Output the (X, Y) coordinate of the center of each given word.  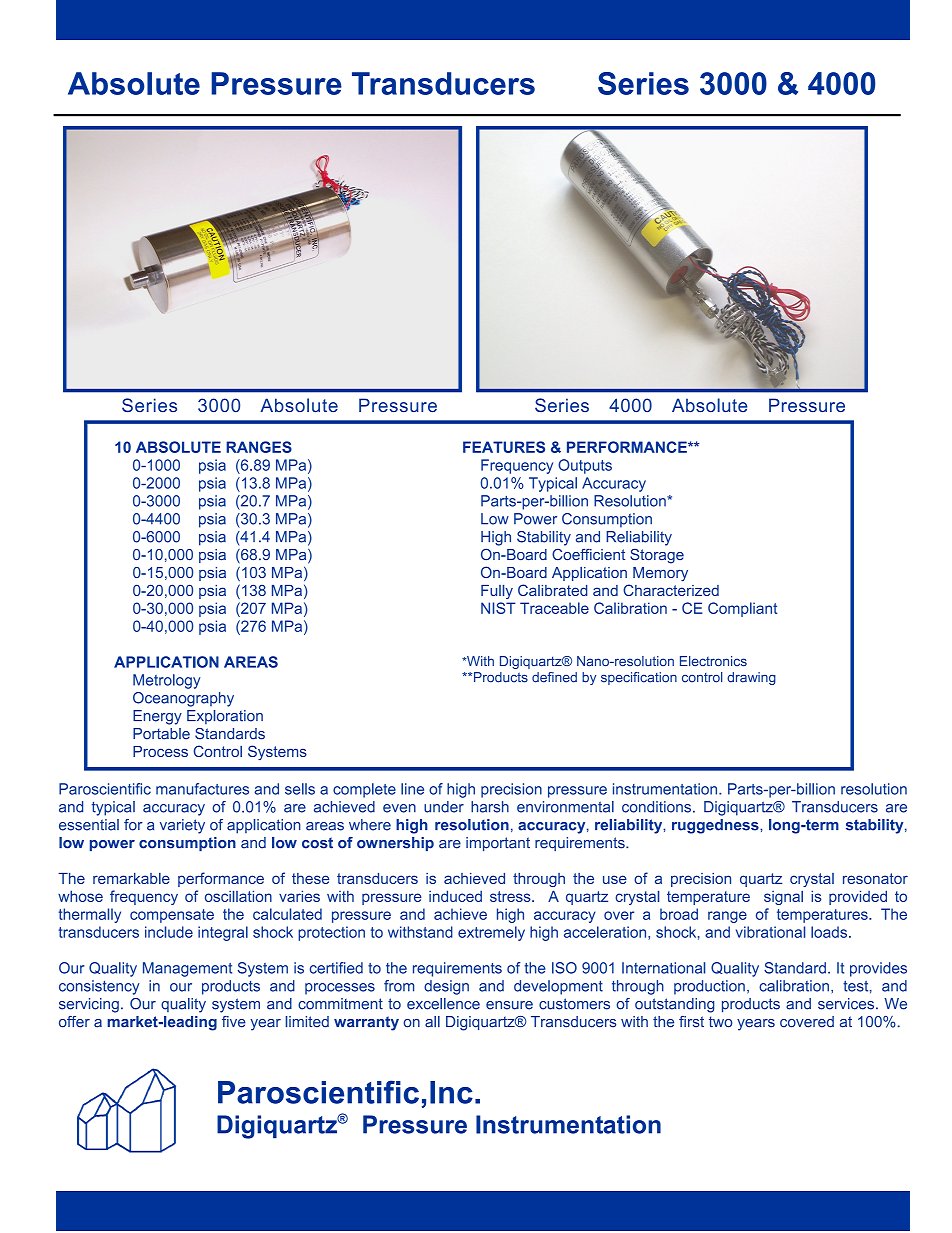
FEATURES (504, 447)
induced (455, 896)
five (234, 1022)
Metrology (167, 681)
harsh (490, 807)
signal (783, 898)
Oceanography (183, 699)
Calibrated (553, 590)
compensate (172, 916)
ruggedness (716, 826)
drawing (751, 678)
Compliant (742, 609)
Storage (657, 556)
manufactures (202, 789)
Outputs (585, 466)
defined (554, 677)
